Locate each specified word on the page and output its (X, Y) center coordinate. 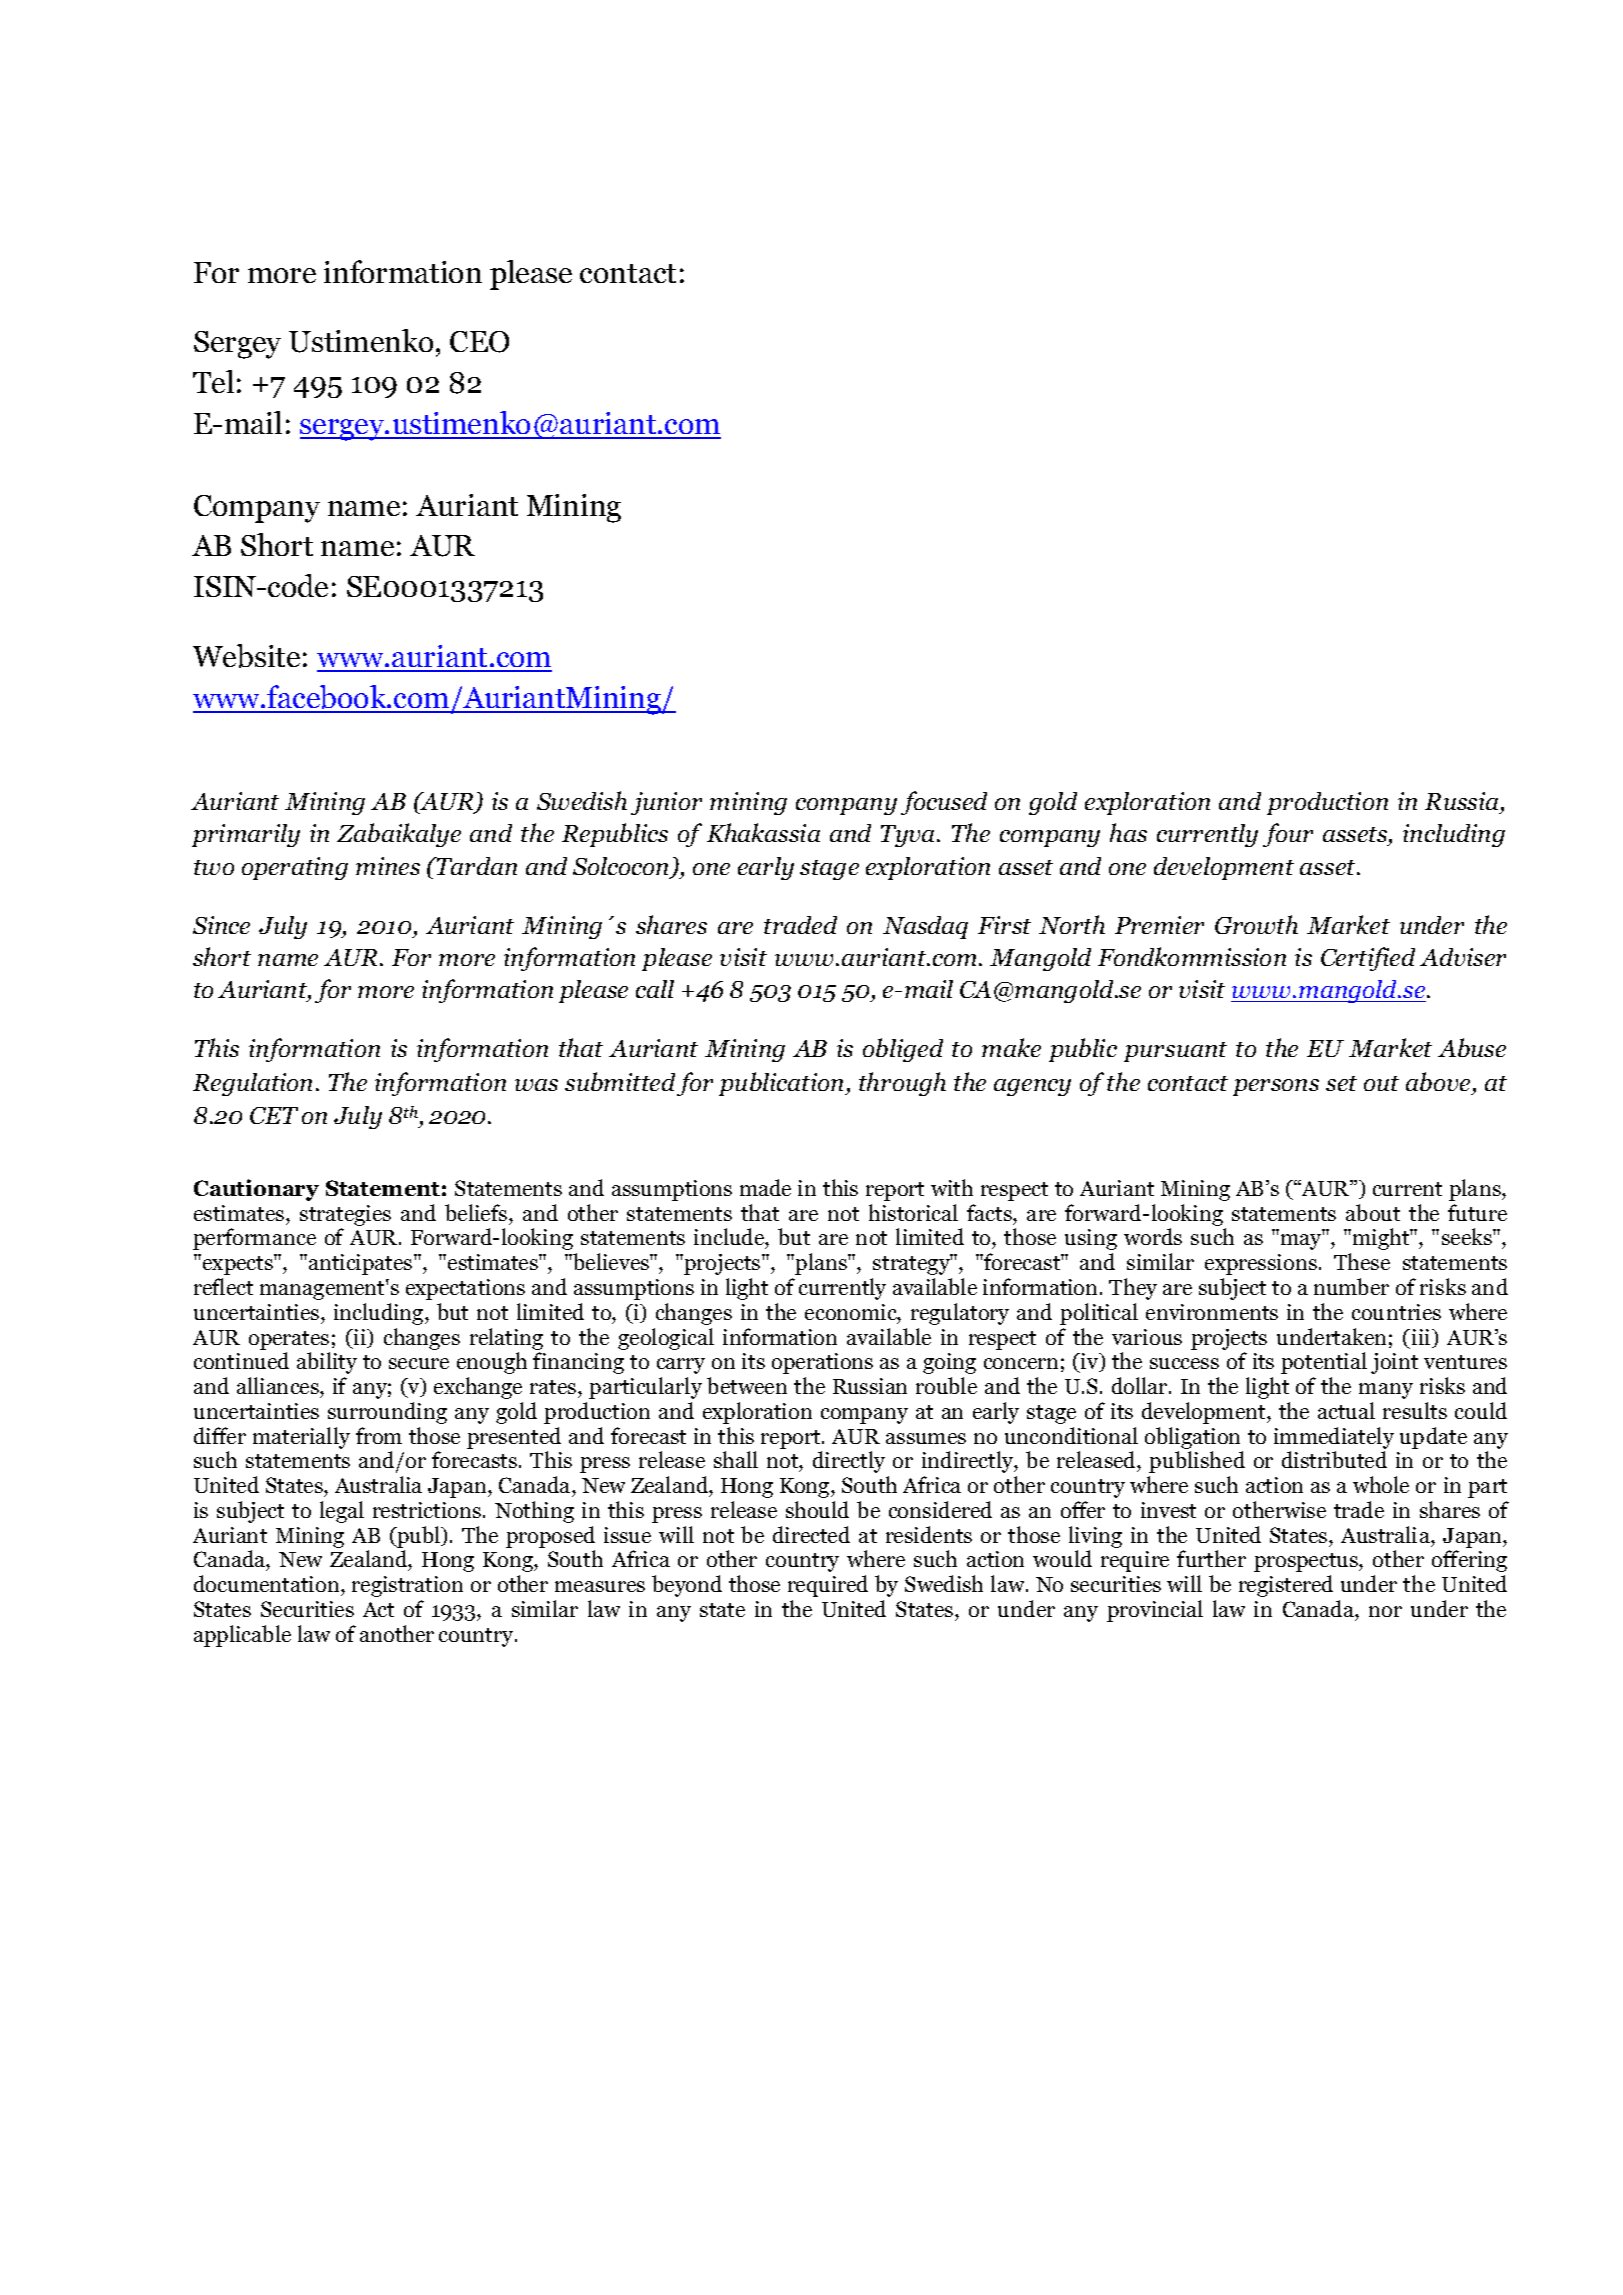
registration (407, 1586)
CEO (479, 342)
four (1288, 835)
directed (811, 1534)
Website (246, 656)
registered (1286, 1586)
